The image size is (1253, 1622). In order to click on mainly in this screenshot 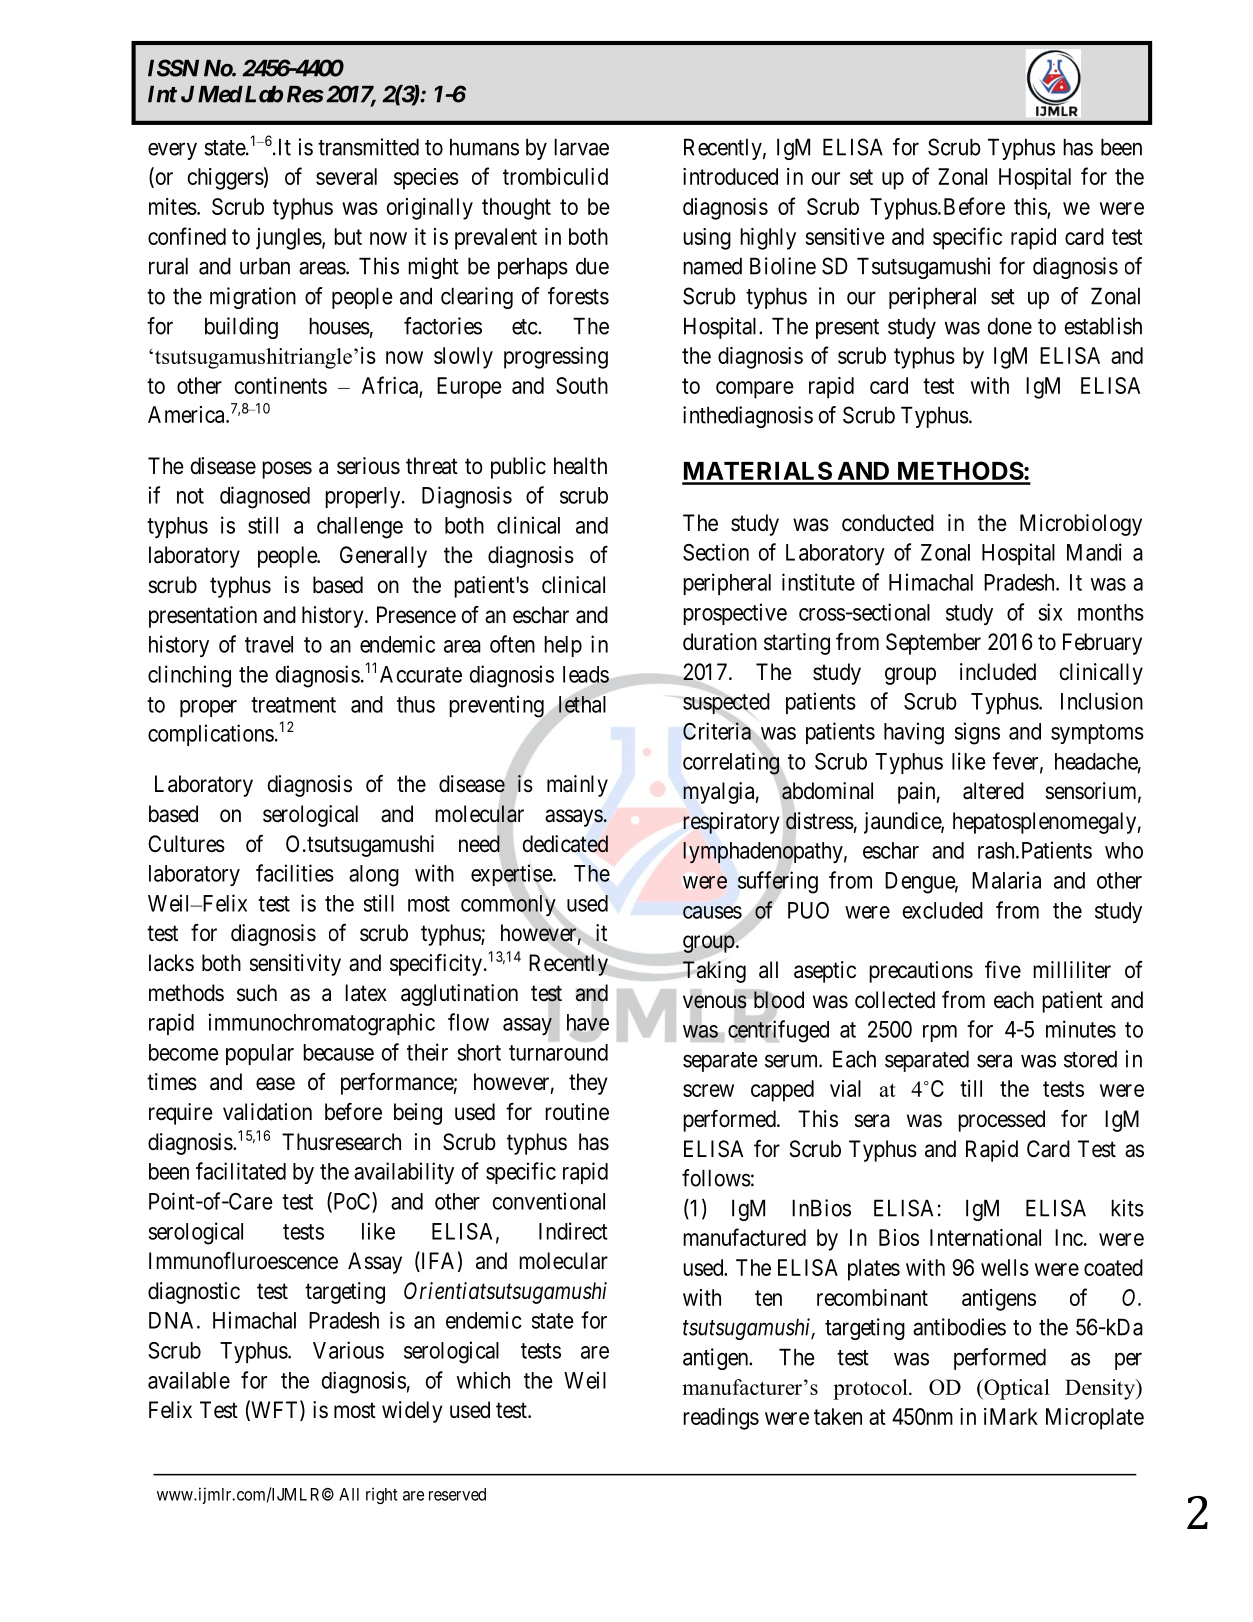, I will do `click(577, 786)`.
